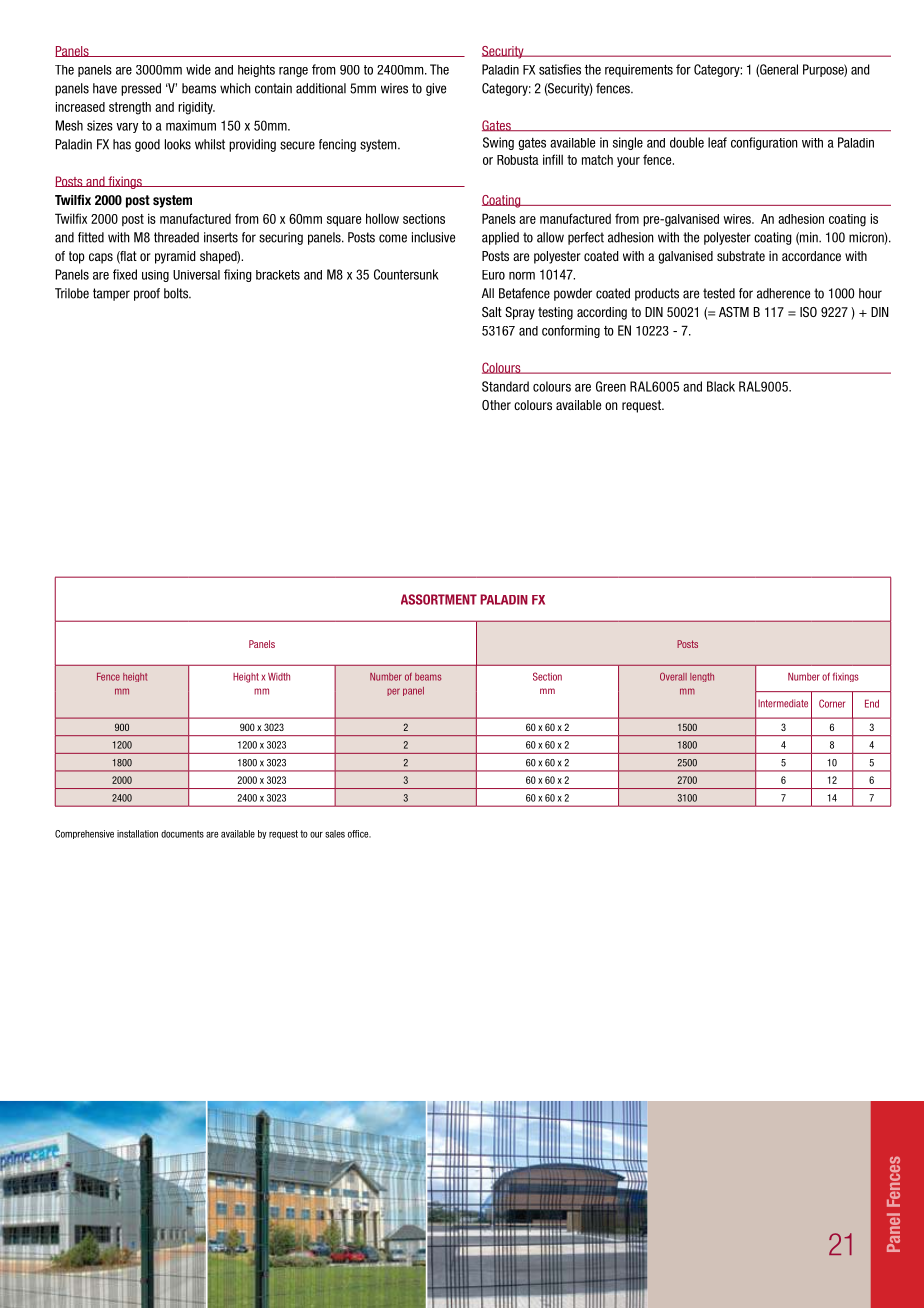 This page has height=1308, width=924. I want to click on sales, so click(335, 834).
